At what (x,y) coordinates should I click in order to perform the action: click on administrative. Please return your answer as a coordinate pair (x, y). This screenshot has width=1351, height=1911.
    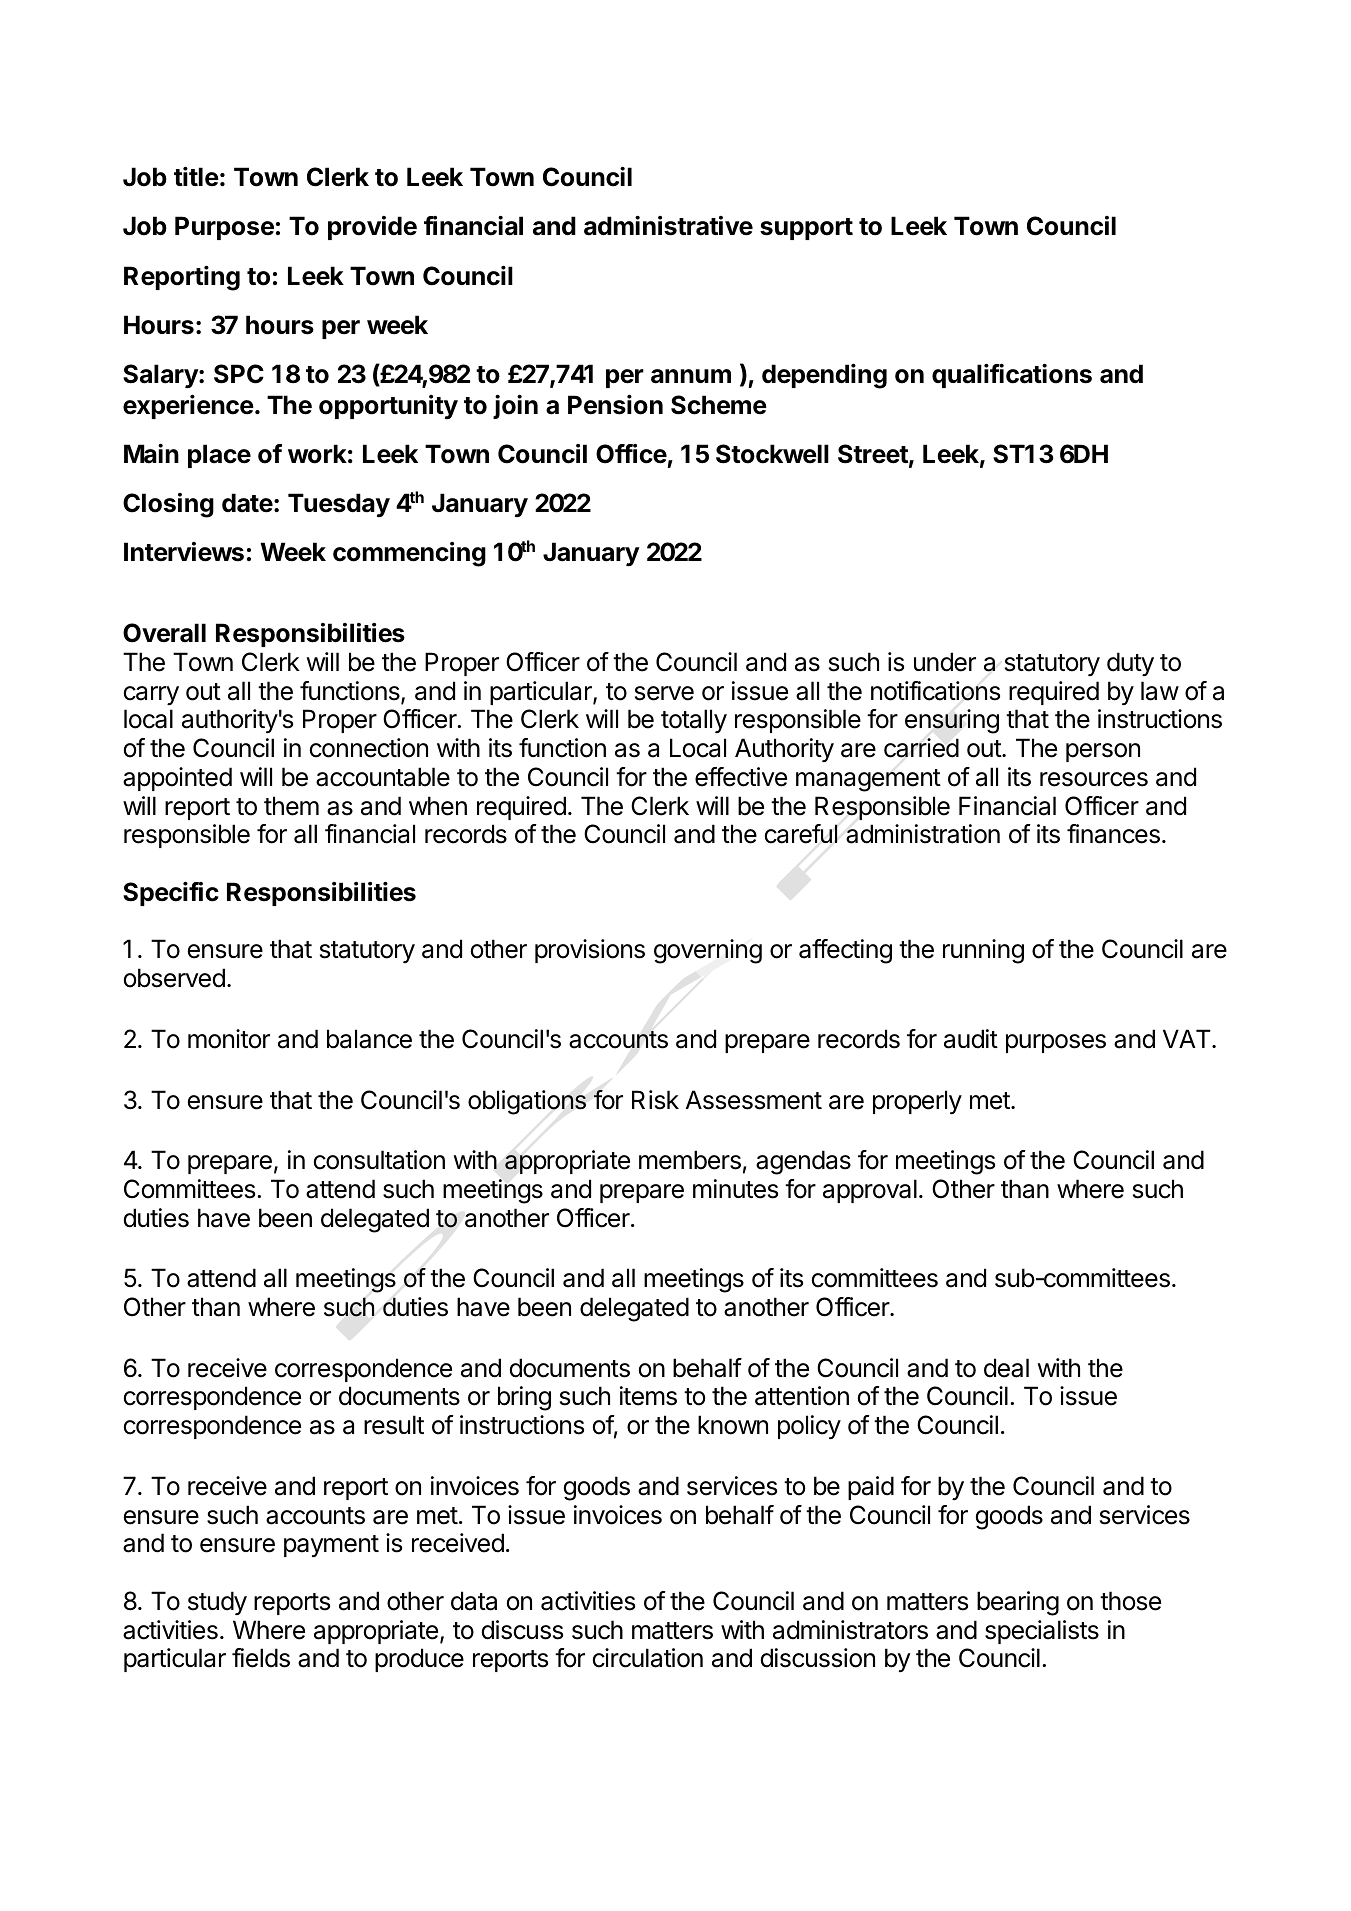
    Looking at the image, I should click on (668, 226).
